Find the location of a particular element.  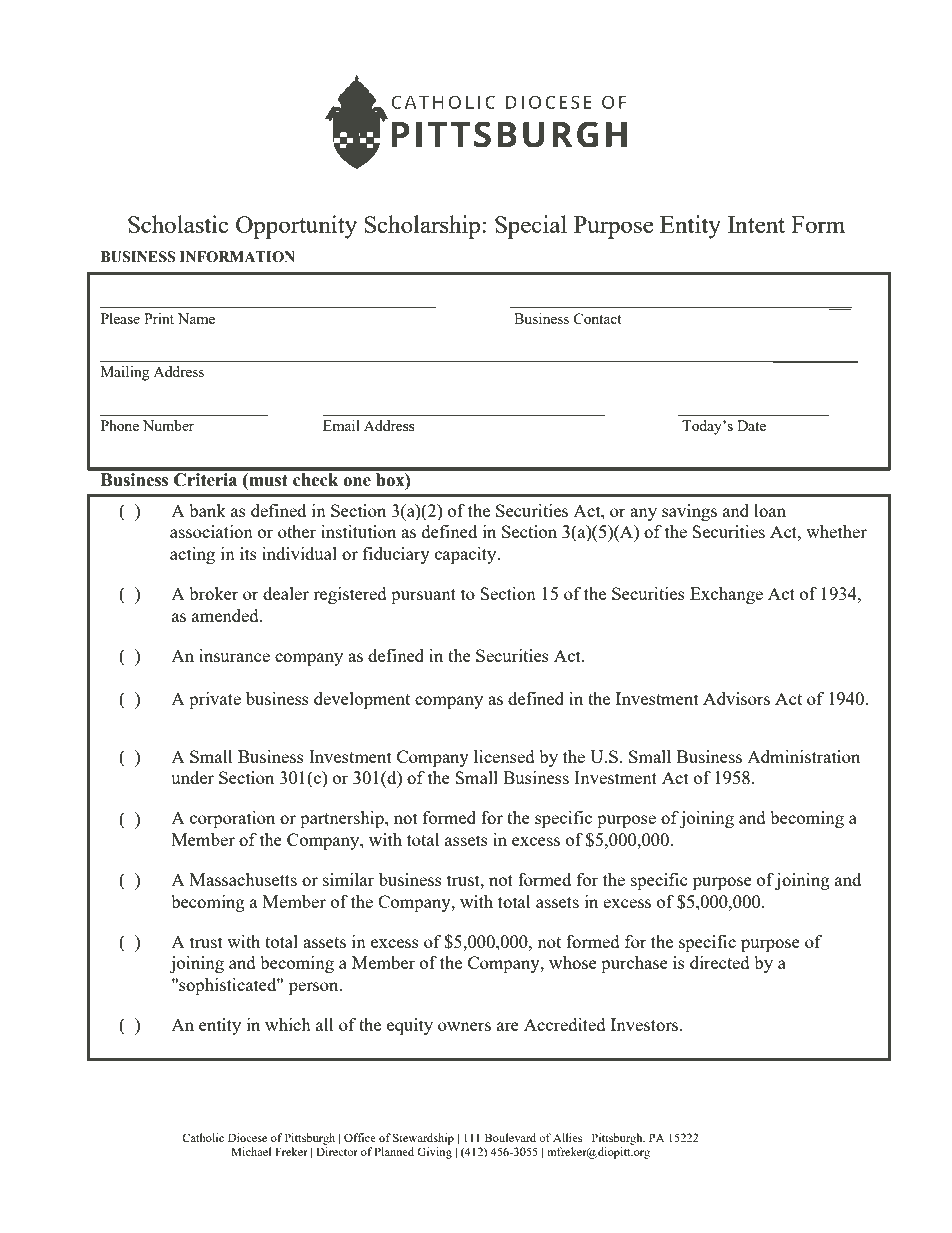

licensed is located at coordinates (504, 756).
